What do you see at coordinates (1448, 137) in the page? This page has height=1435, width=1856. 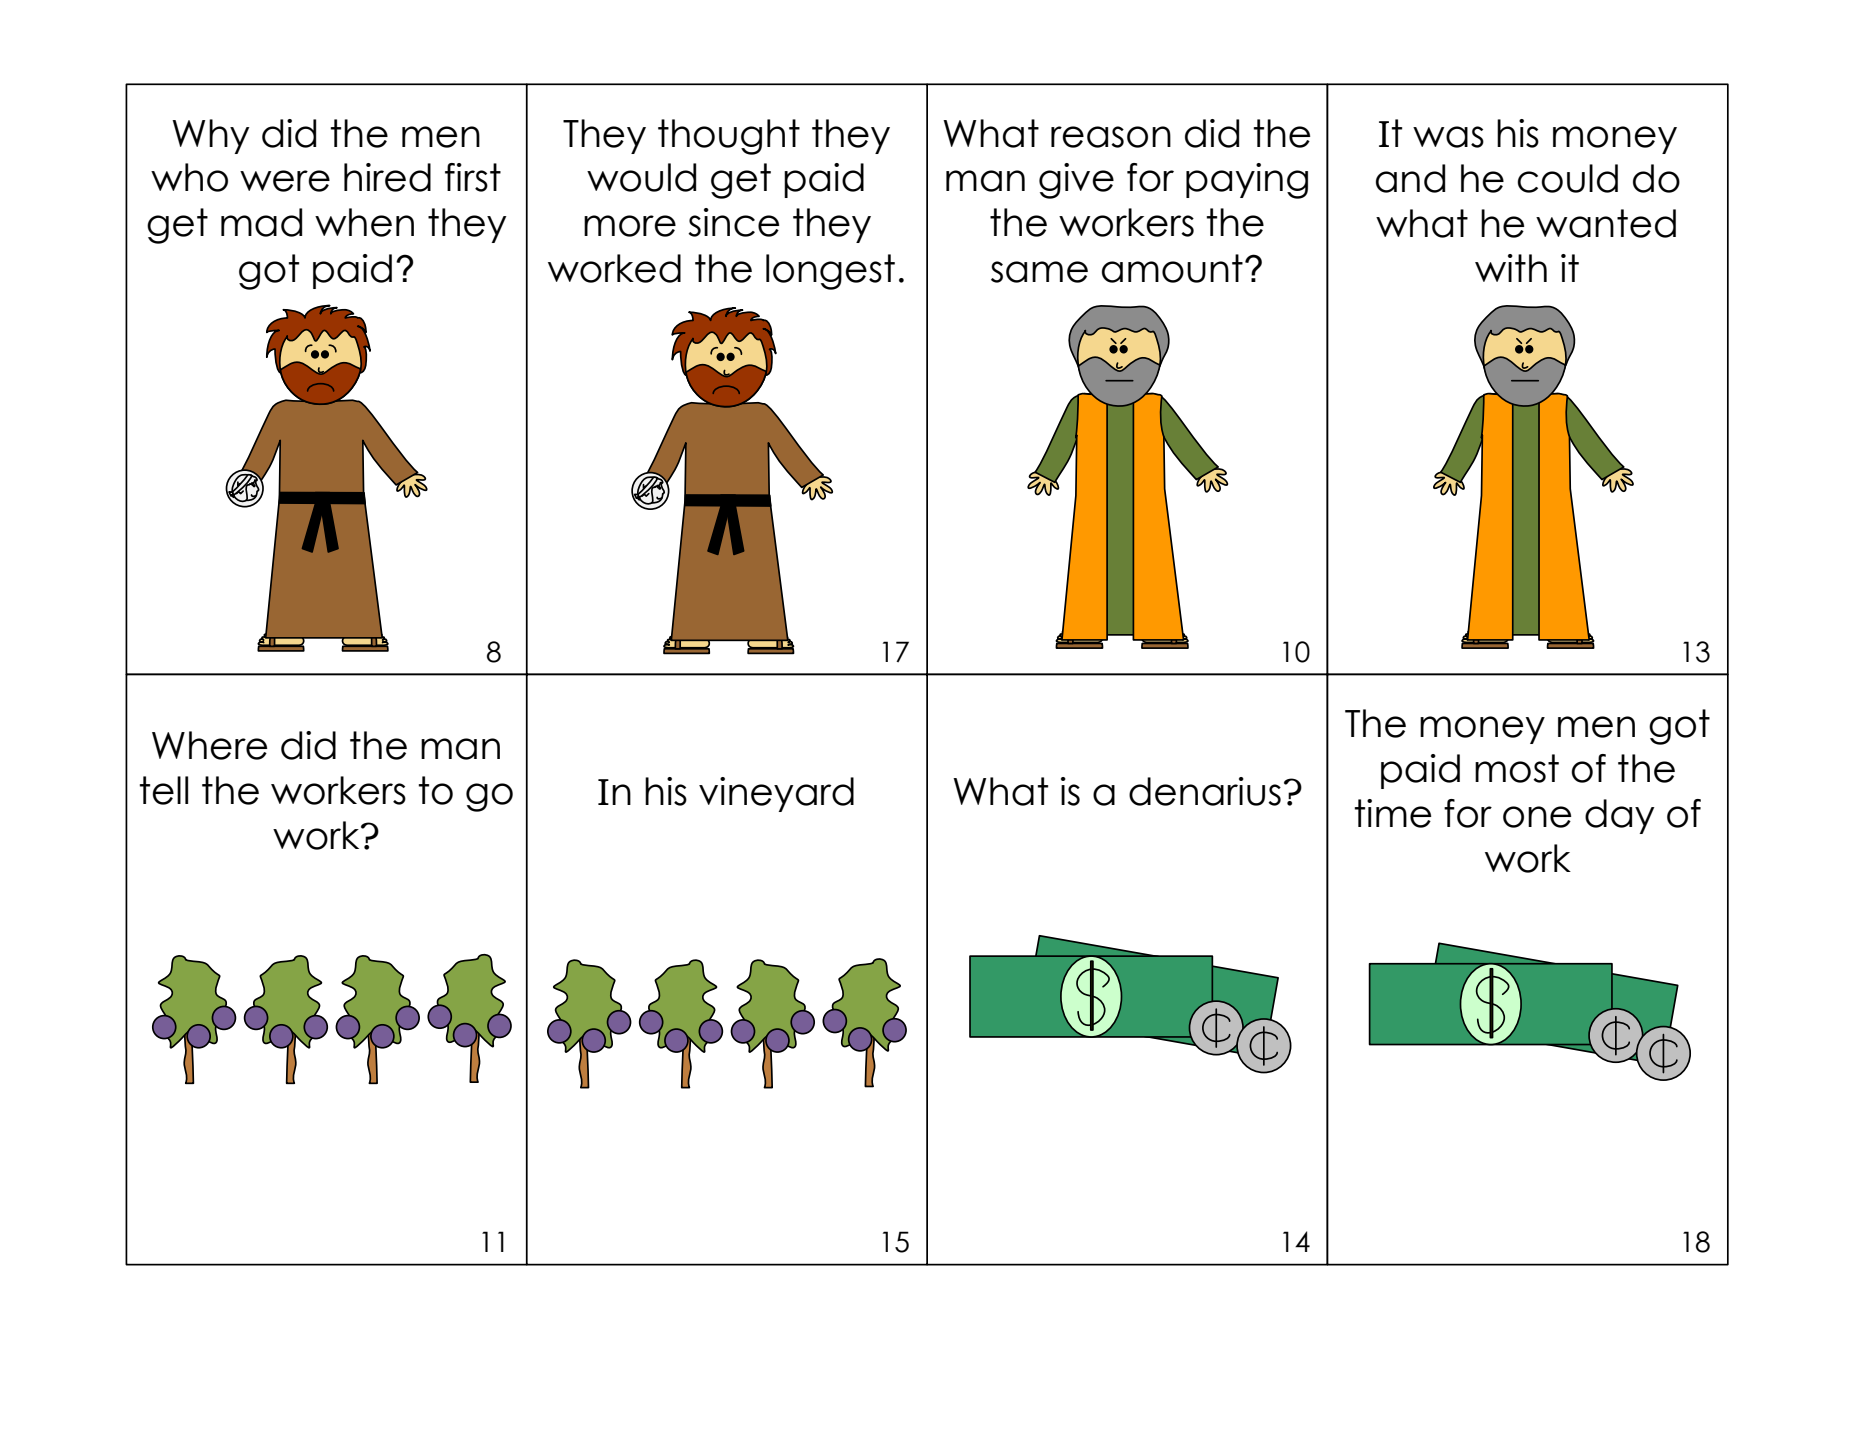 I see `was` at bounding box center [1448, 137].
